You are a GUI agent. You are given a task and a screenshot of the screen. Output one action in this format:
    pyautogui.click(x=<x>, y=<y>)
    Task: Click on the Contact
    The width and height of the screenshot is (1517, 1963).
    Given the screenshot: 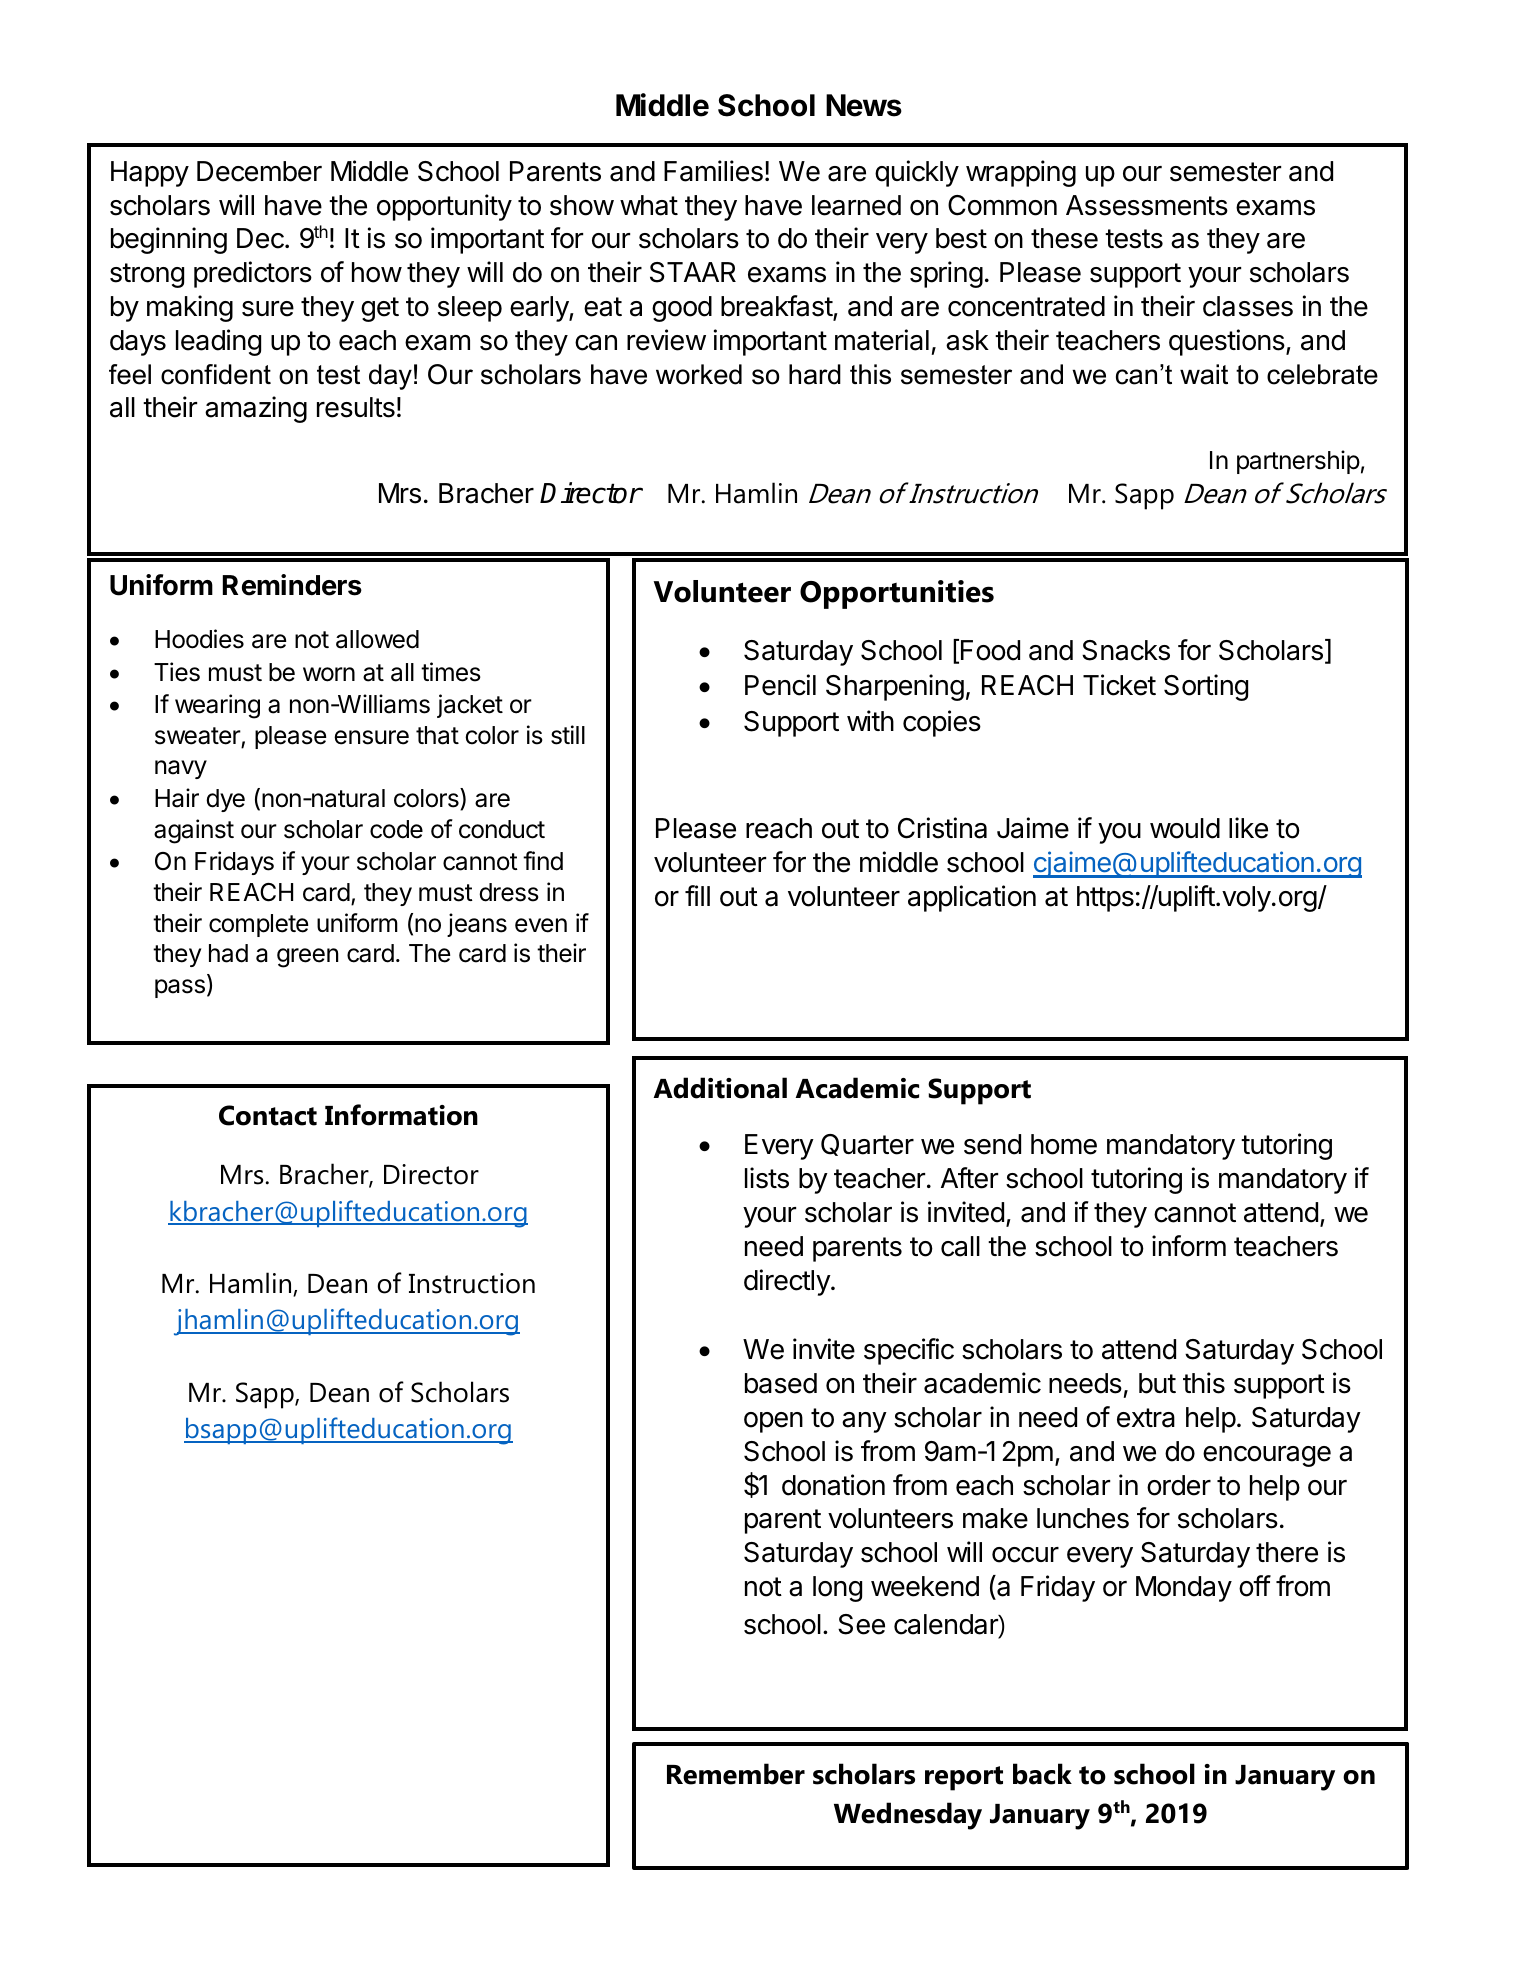 What is the action you would take?
    pyautogui.click(x=268, y=1115)
